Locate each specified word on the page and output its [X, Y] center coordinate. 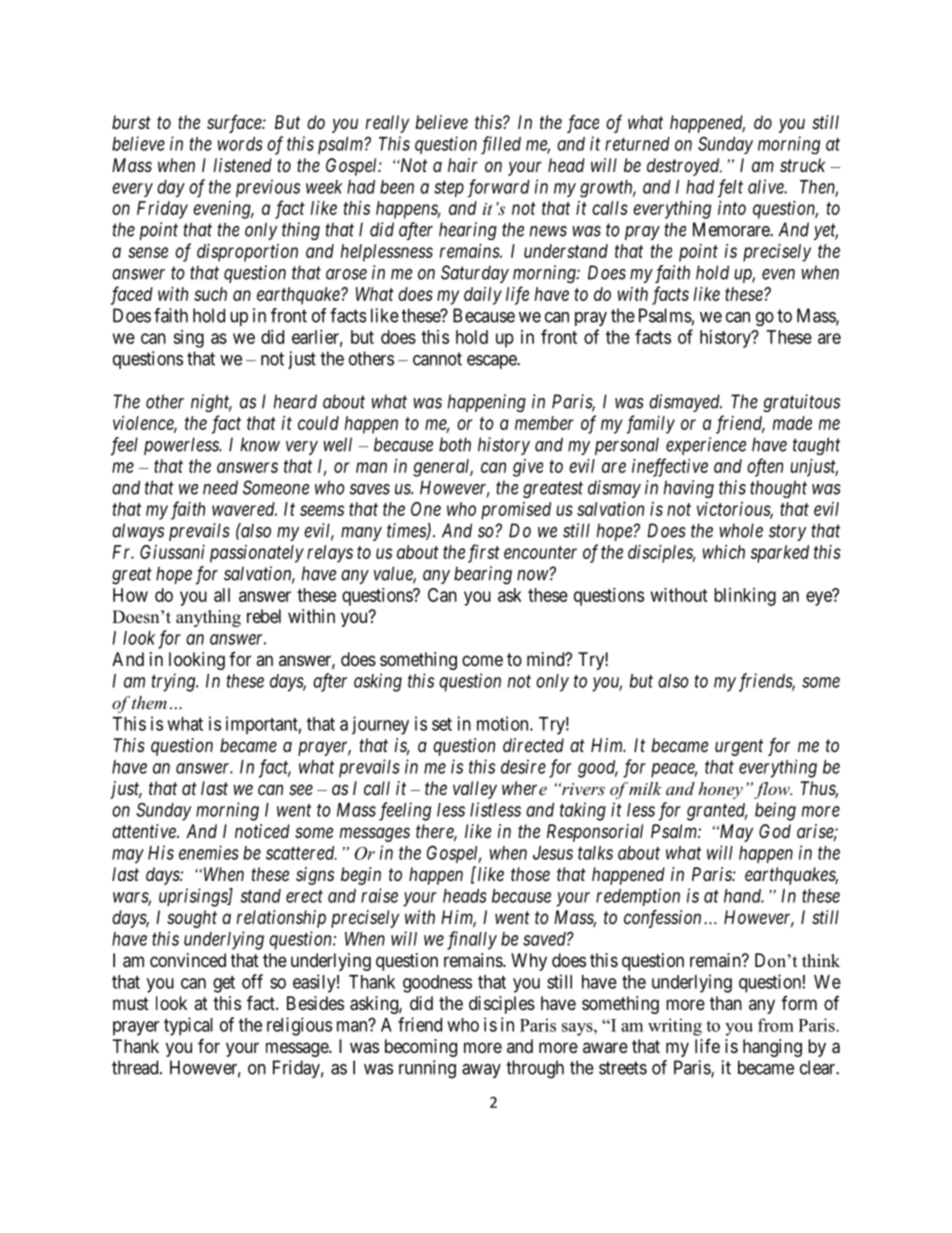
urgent [739, 747]
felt [730, 188]
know [260, 444]
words [240, 144]
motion [504, 723]
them [149, 702]
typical [188, 1026]
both [455, 444]
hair [463, 165]
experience [706, 446]
